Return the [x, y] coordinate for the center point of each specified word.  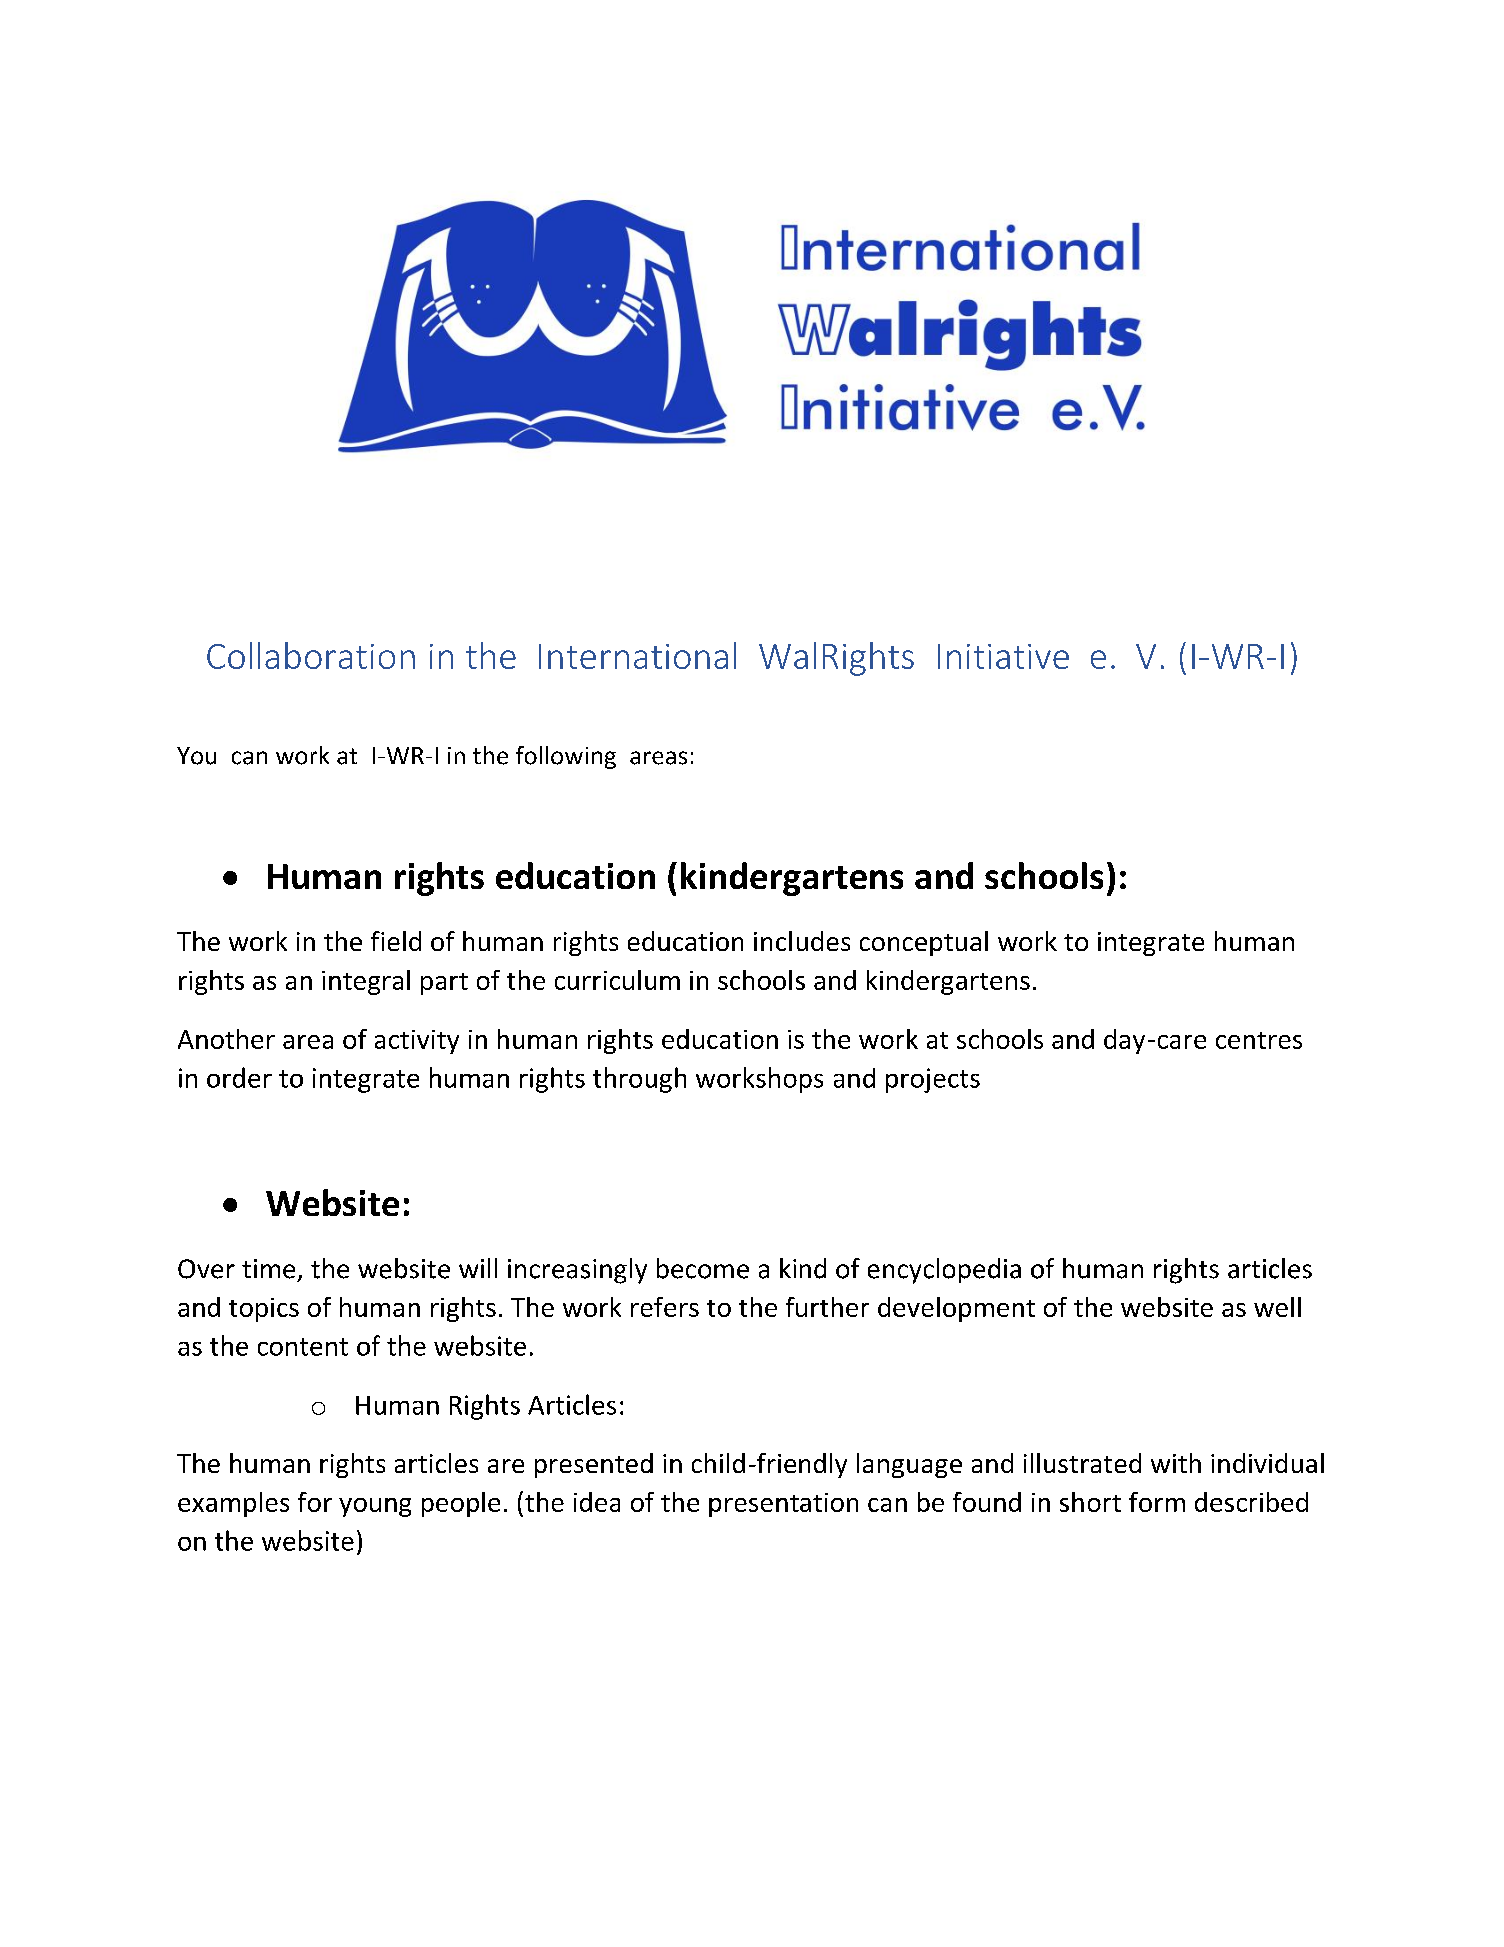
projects [933, 1080]
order [239, 1077]
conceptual [924, 943]
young [375, 1507]
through [639, 1080]
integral [366, 982]
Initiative [1003, 656]
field [396, 941]
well [1277, 1307]
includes [802, 941]
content [303, 1347]
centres [1259, 1040]
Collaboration [311, 655]
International [637, 655]
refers [665, 1307]
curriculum [617, 980]
